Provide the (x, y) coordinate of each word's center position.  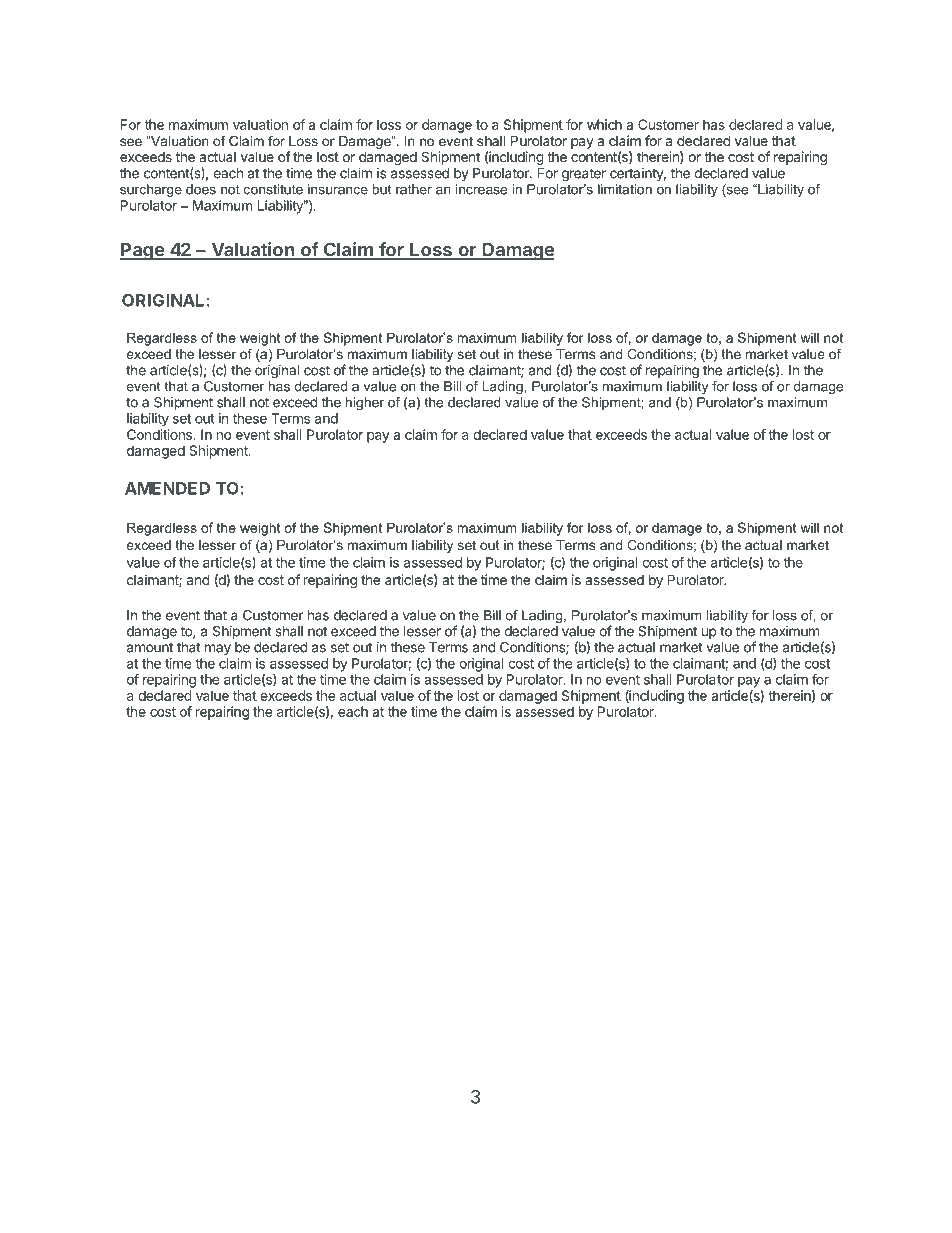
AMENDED (167, 488)
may (218, 649)
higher (365, 403)
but (381, 189)
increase (481, 189)
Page (142, 251)
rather (414, 189)
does (201, 189)
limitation (625, 189)
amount (150, 648)
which (604, 124)
